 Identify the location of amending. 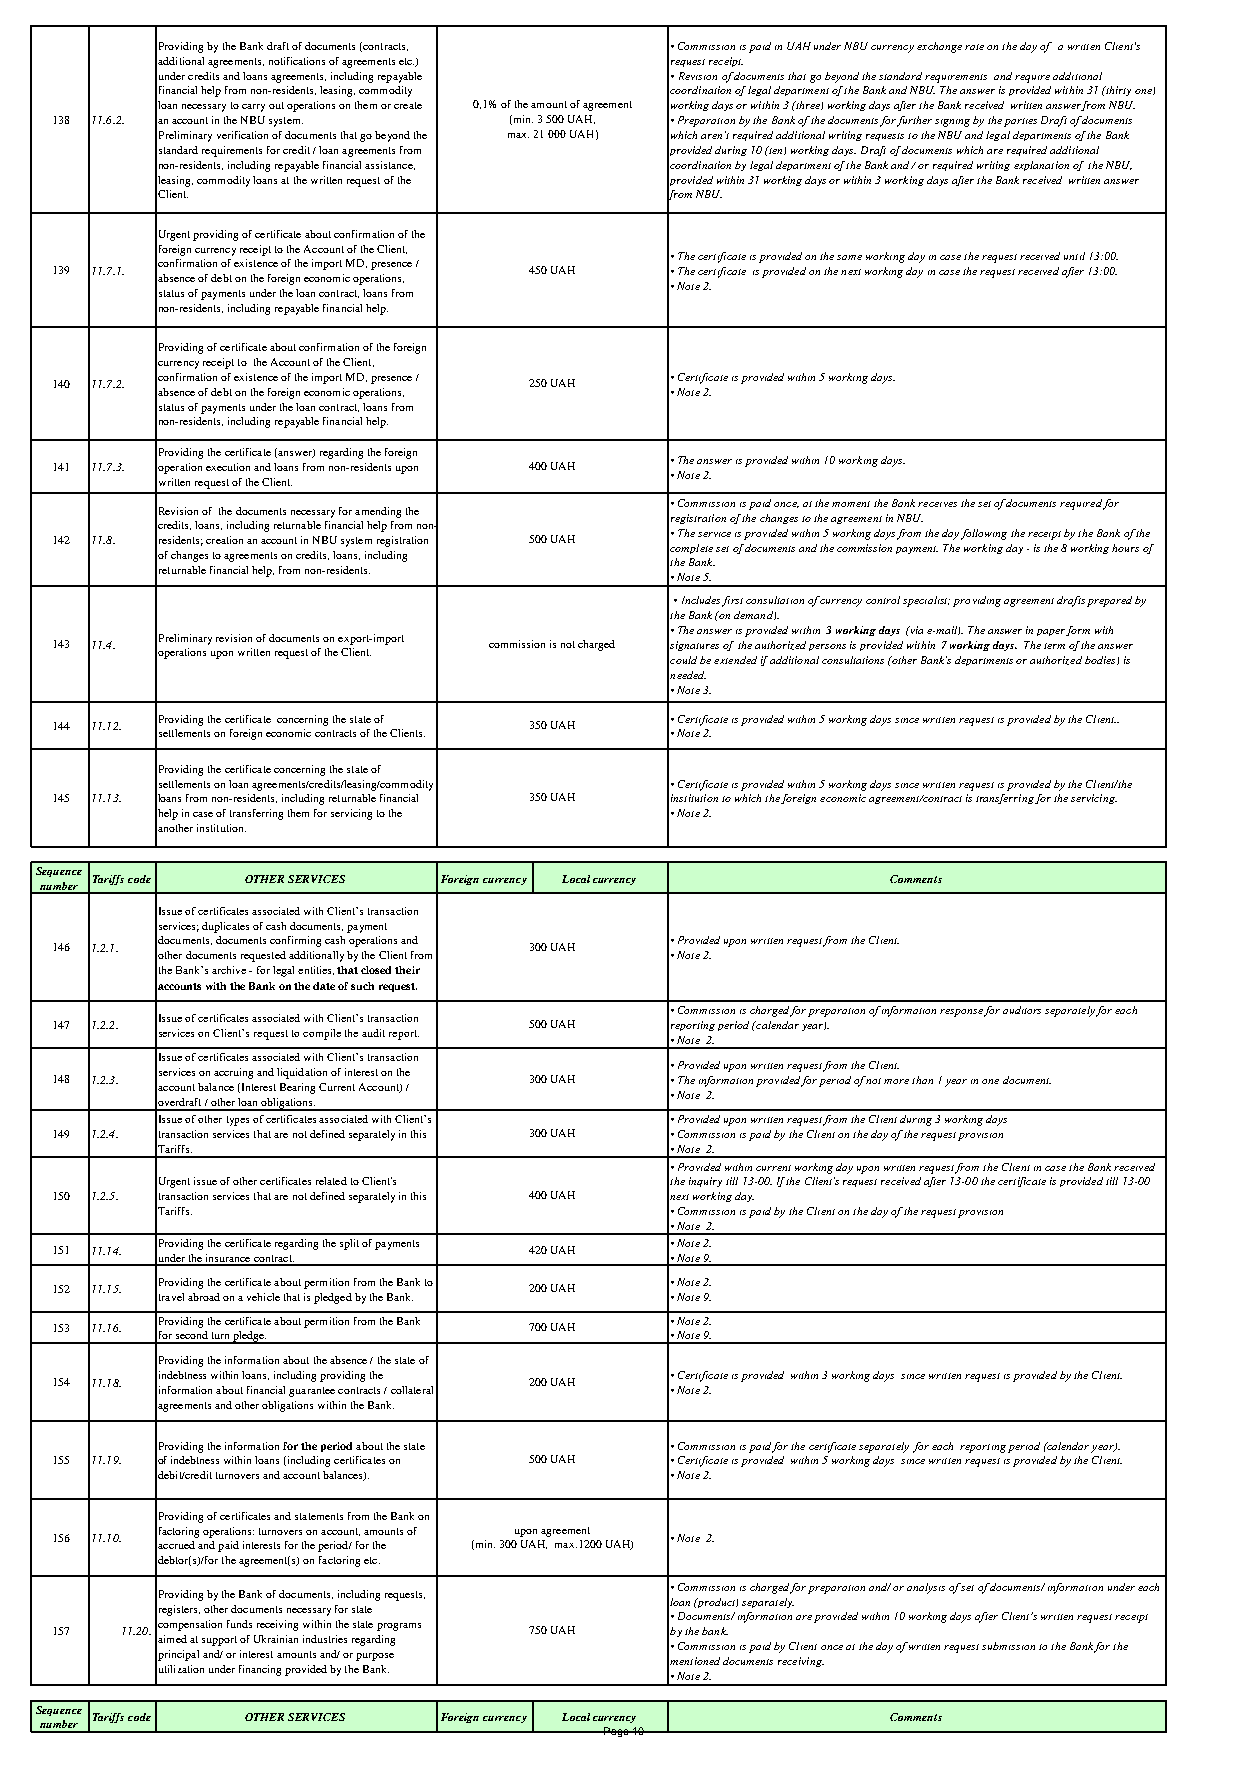
(378, 512).
